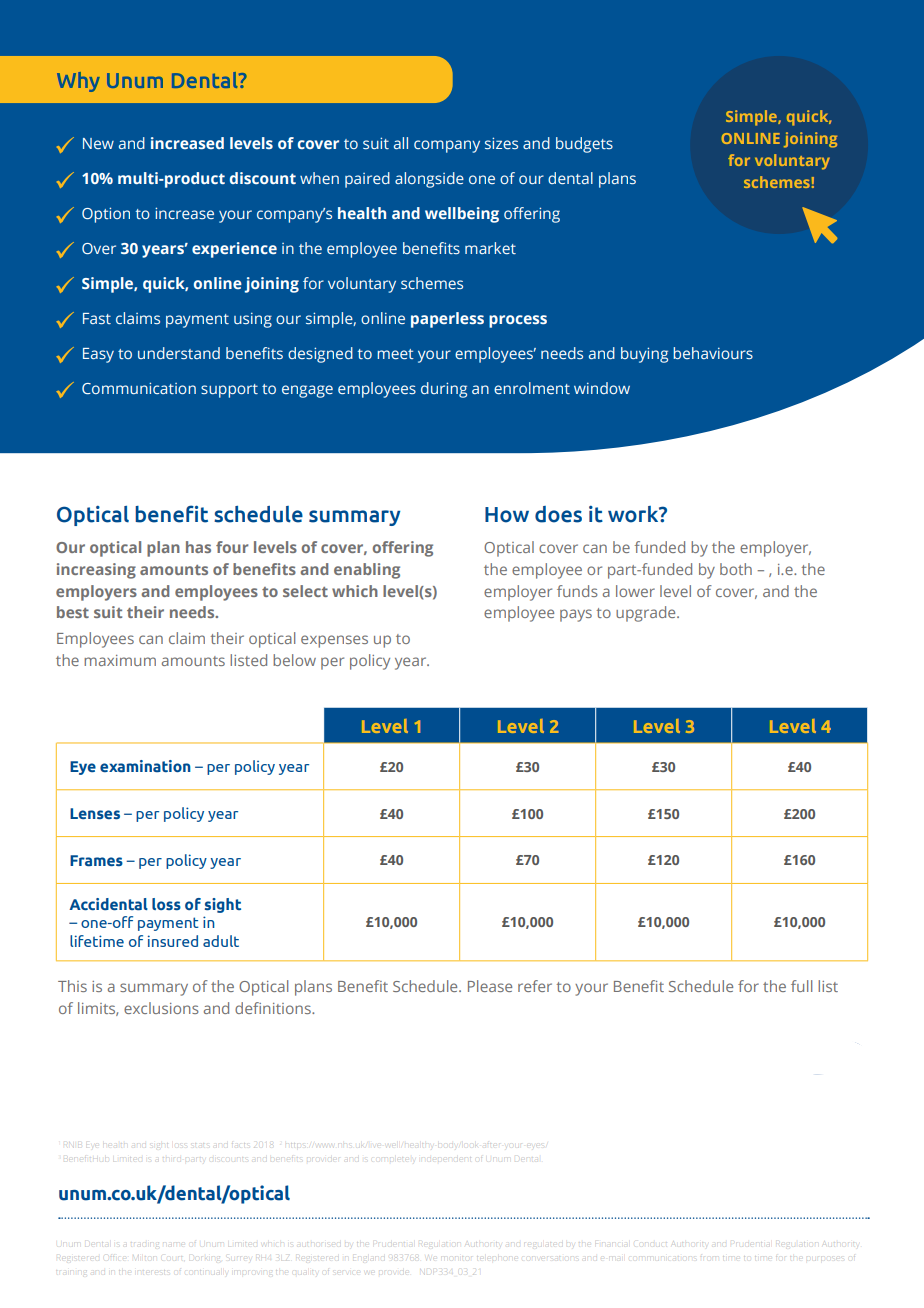 This image has height=1308, width=924. What do you see at coordinates (229, 391) in the image?
I see `support` at bounding box center [229, 391].
